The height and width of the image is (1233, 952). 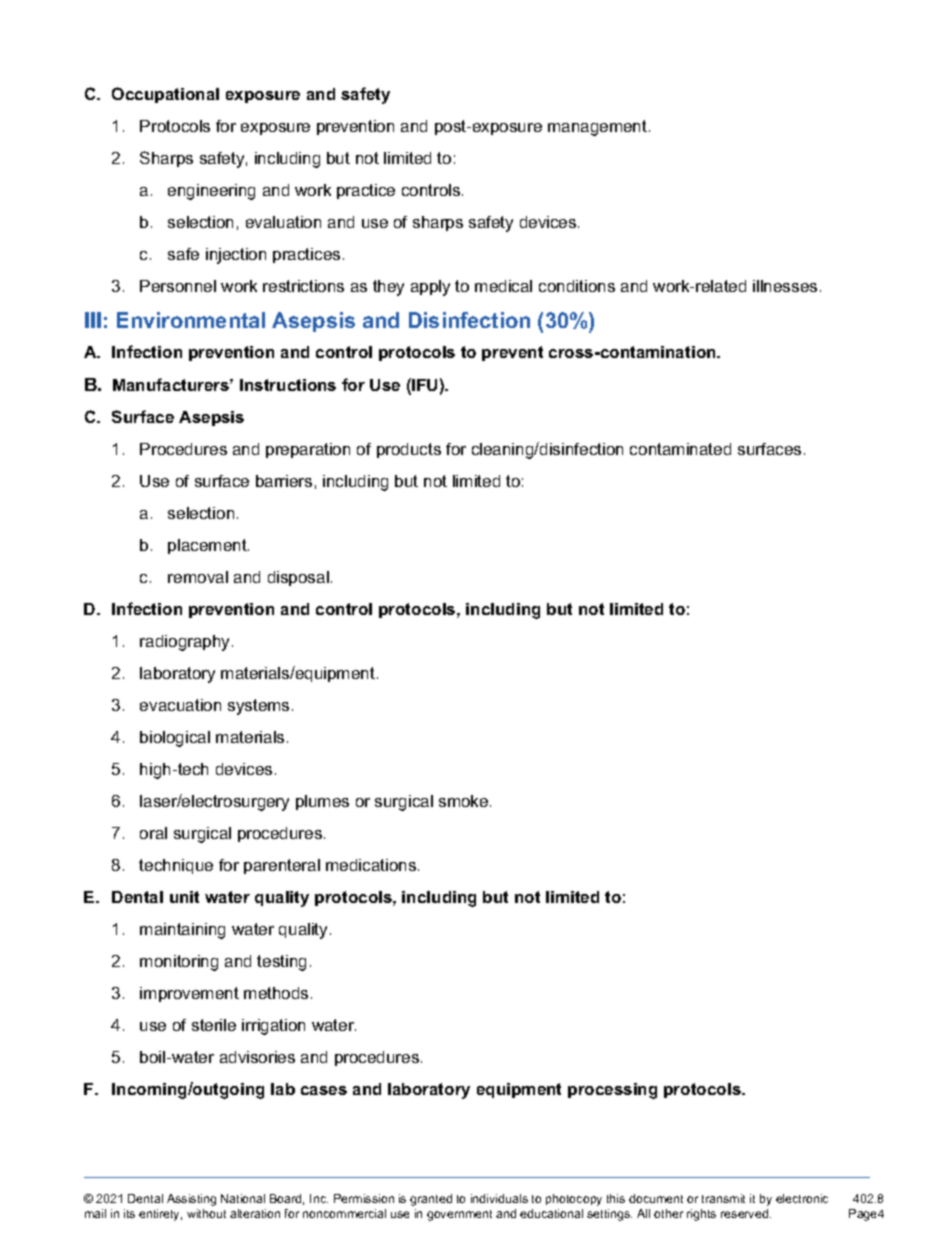 I want to click on radiography, so click(x=186, y=643).
